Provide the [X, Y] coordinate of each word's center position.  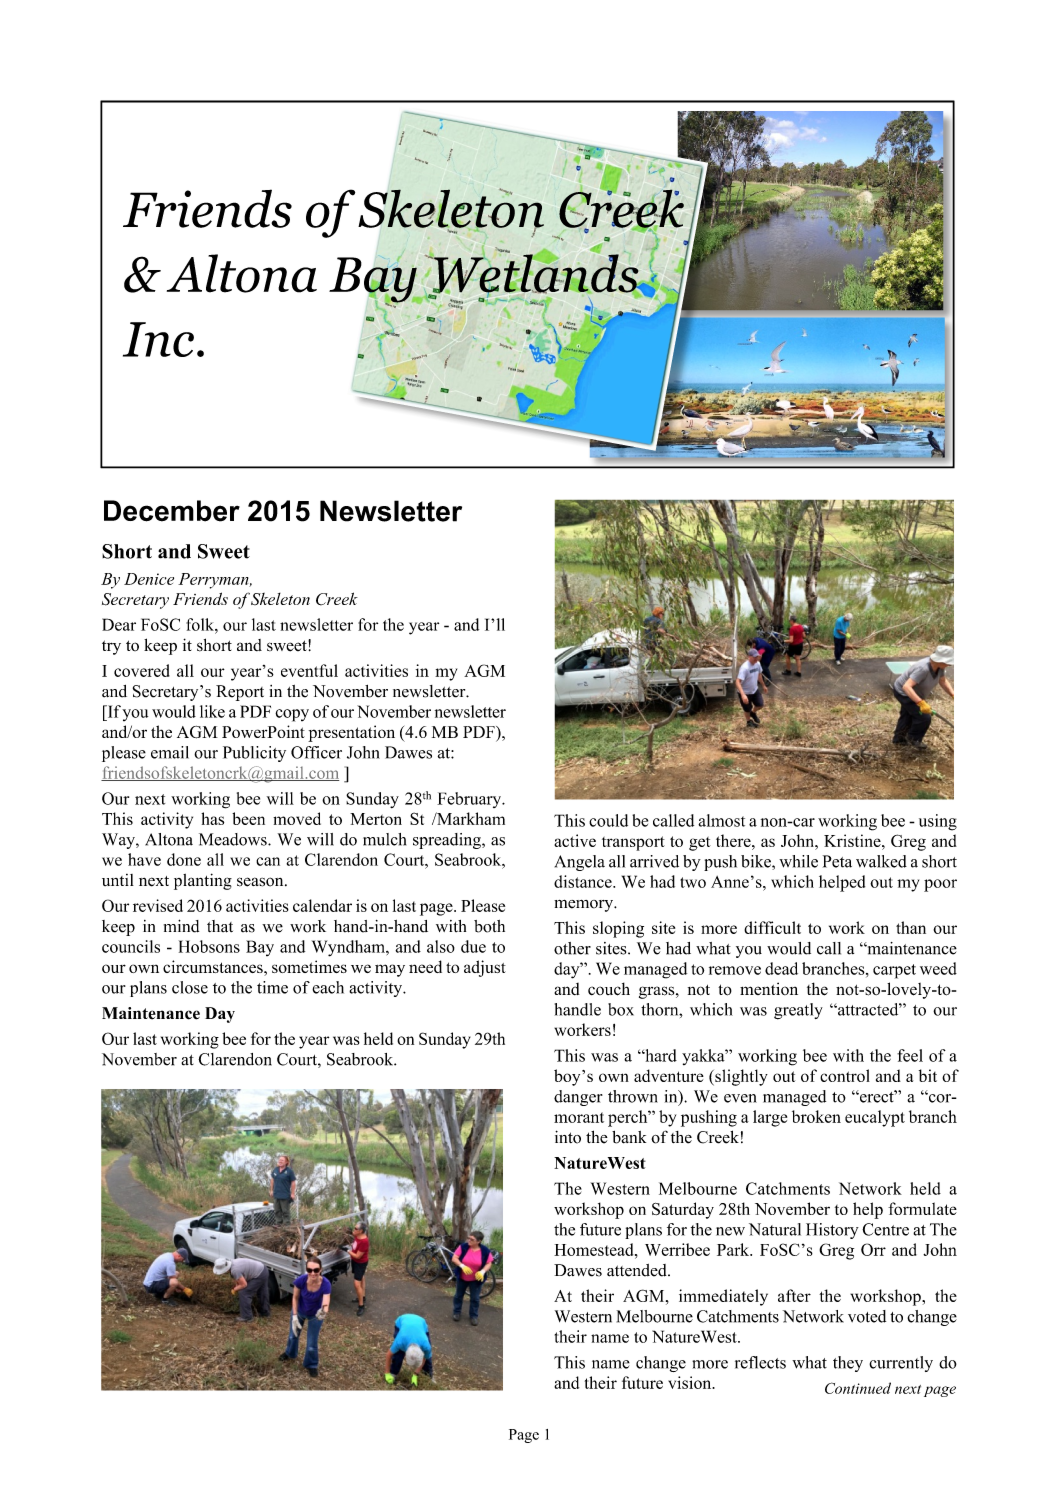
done [184, 859]
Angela [580, 863]
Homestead [595, 1249]
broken [816, 1116]
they [848, 1364]
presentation [351, 733]
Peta [837, 861]
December [172, 511]
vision [691, 1382]
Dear [119, 624]
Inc [158, 339]
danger [578, 1098]
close [190, 987]
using [938, 822]
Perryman [214, 581]
